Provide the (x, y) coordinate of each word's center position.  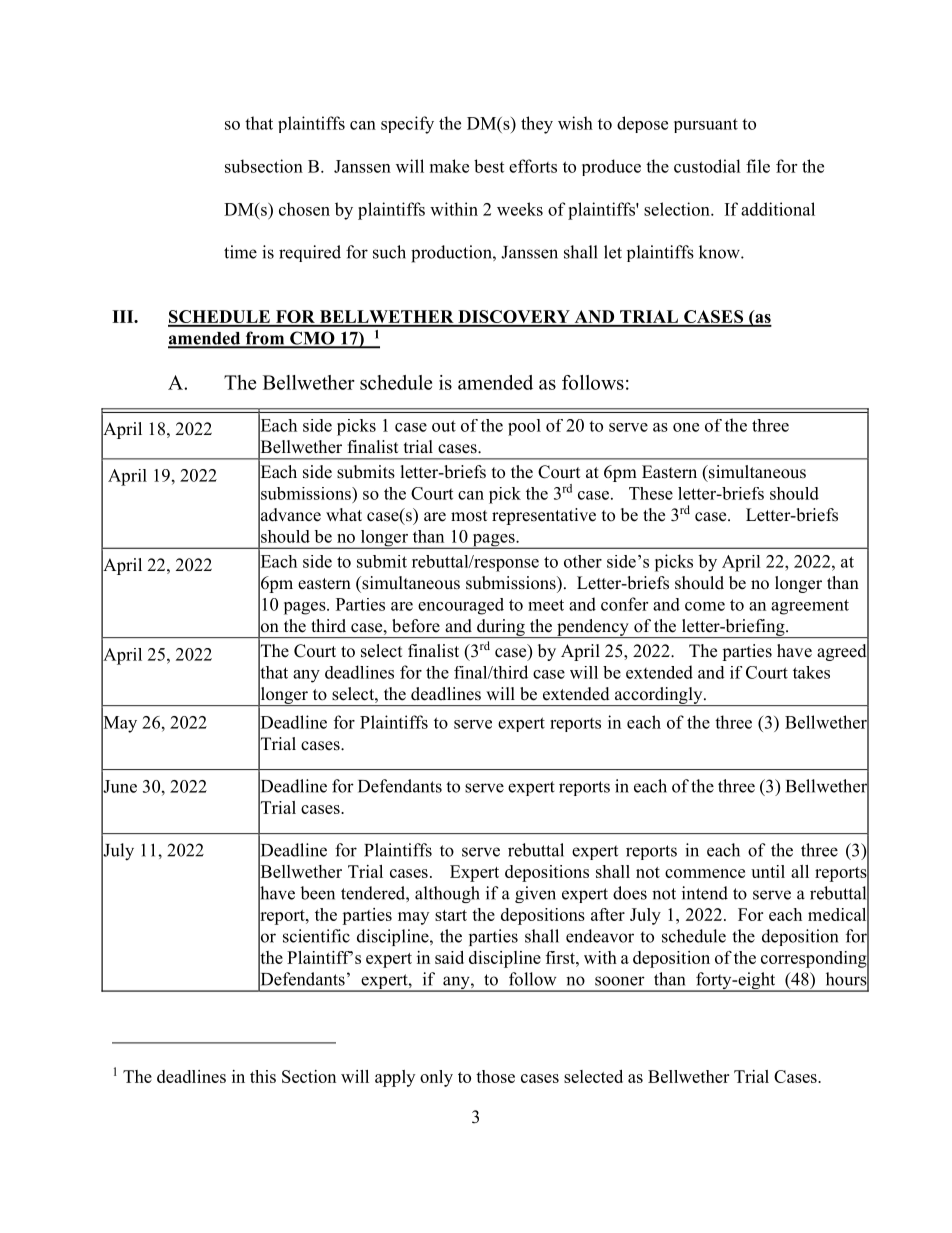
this (263, 1076)
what (344, 514)
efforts (533, 166)
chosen (304, 209)
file (758, 166)
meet (546, 605)
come (705, 606)
